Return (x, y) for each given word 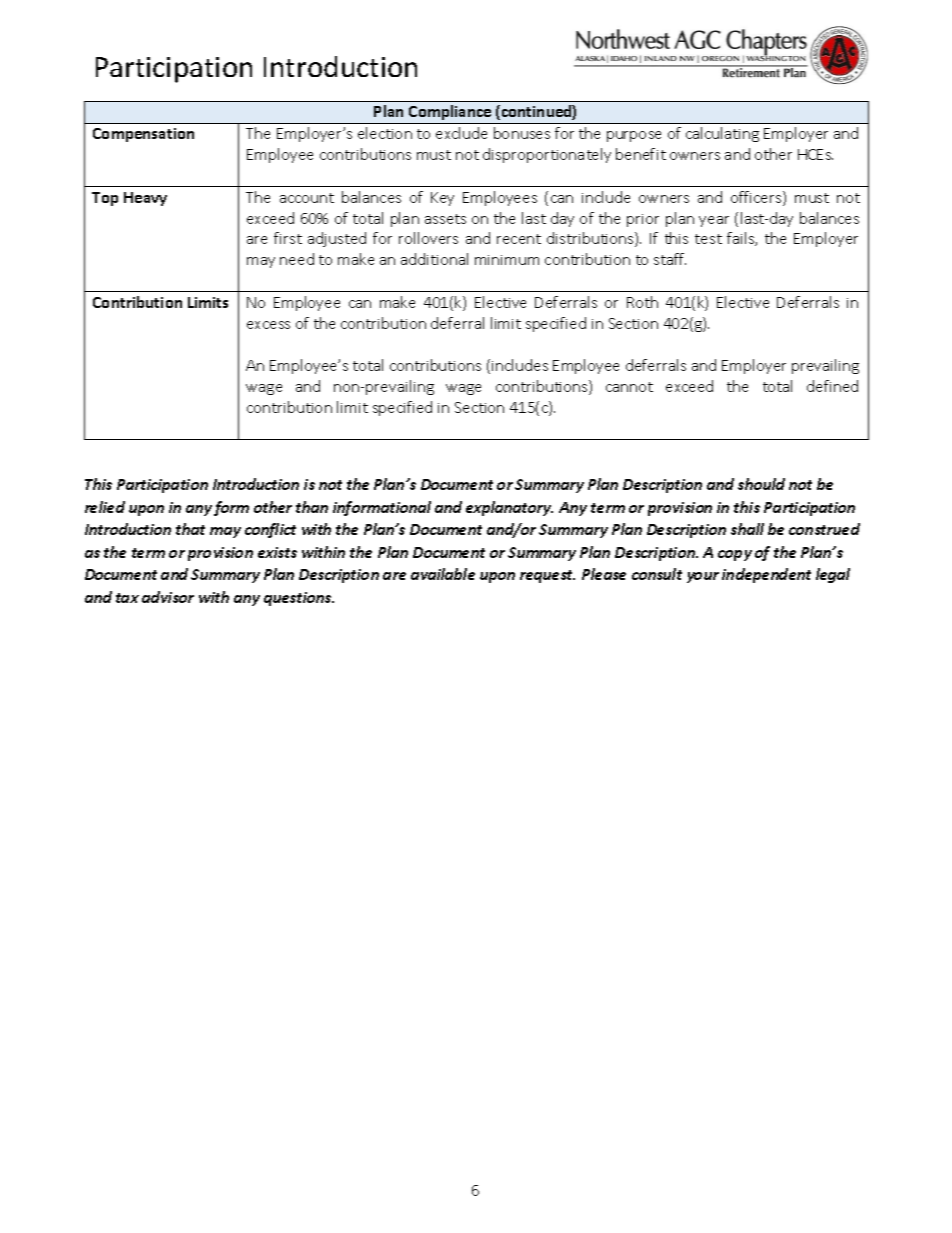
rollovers (428, 238)
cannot (629, 387)
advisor (168, 597)
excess (268, 325)
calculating (722, 134)
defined (832, 386)
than (312, 507)
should (761, 484)
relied (105, 507)
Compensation (143, 135)
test (708, 239)
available (443, 574)
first (288, 238)
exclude (461, 133)
